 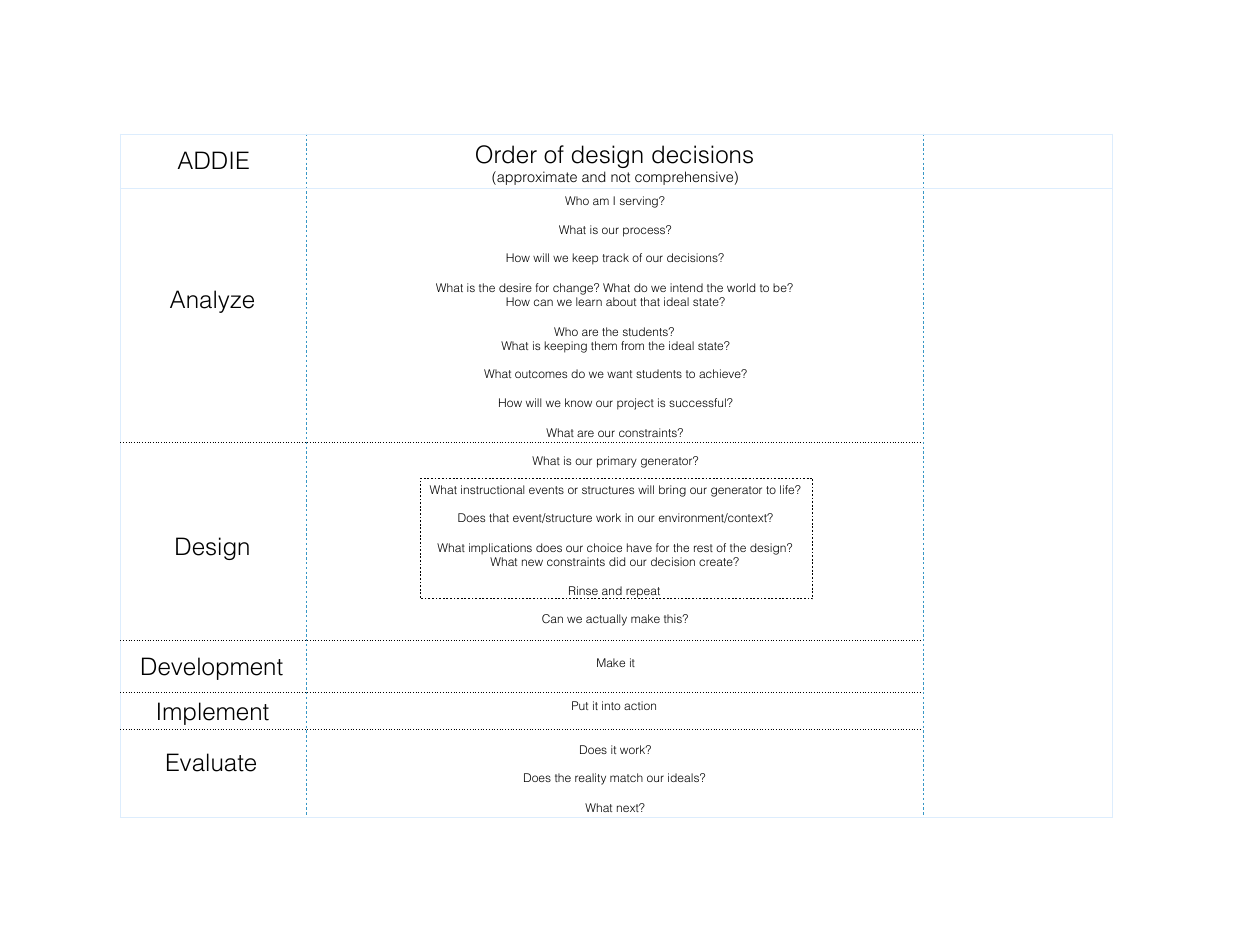 What do you see at coordinates (213, 160) in the image?
I see `ADDIE` at bounding box center [213, 160].
